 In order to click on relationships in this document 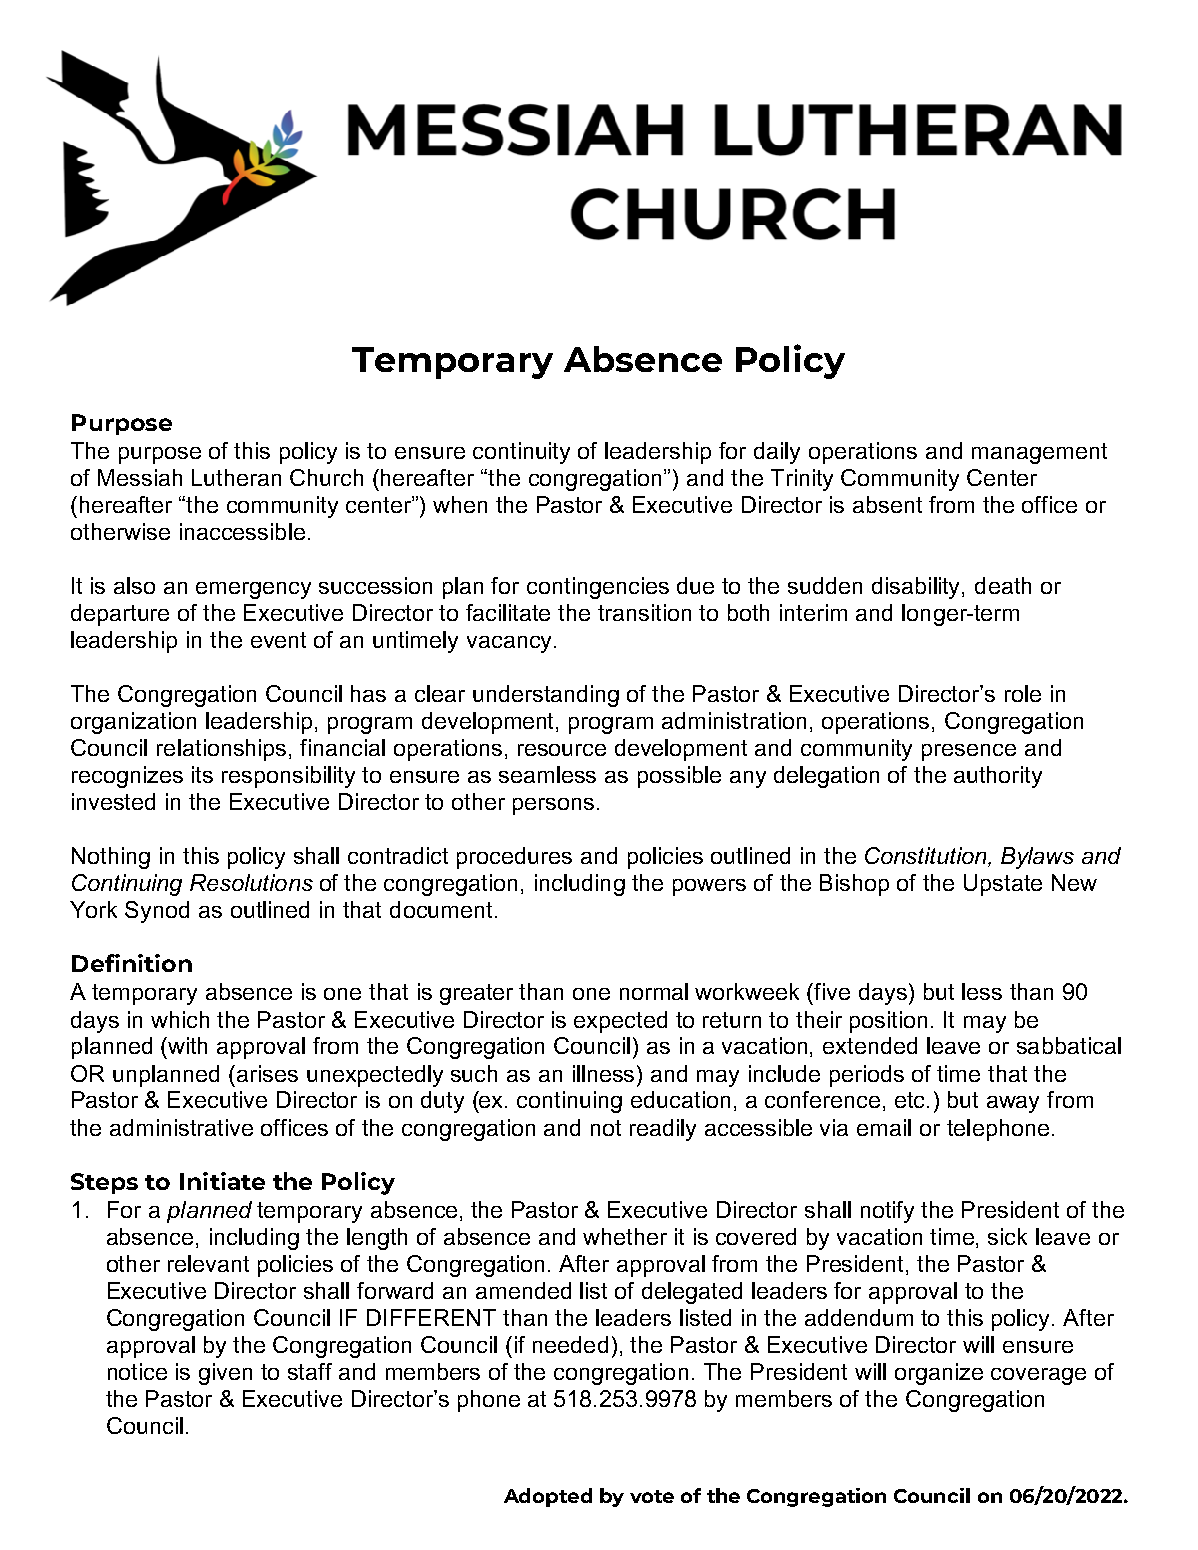, I will do `click(221, 750)`.
